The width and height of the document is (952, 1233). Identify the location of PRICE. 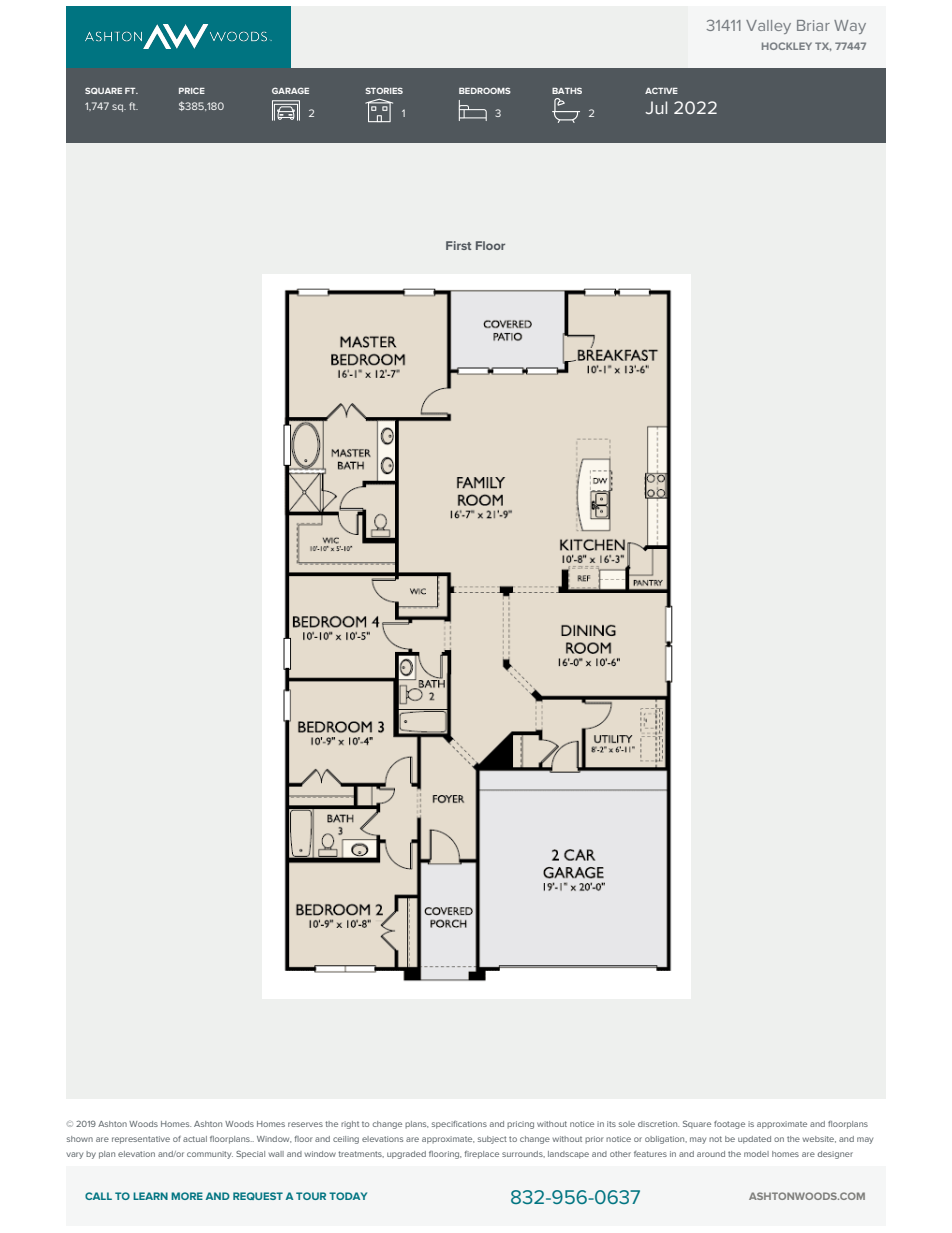
(192, 90).
